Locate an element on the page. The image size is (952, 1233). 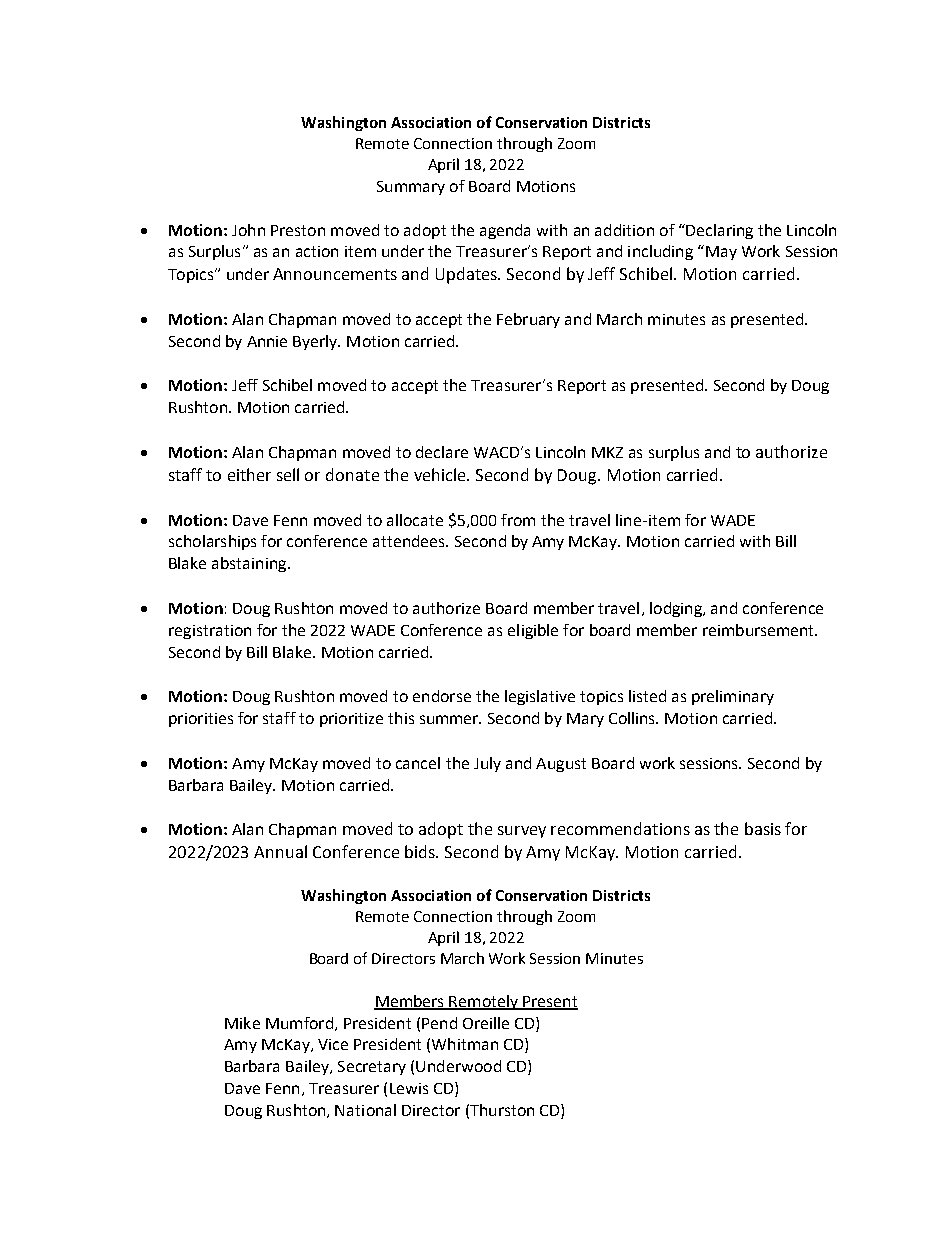
May is located at coordinates (721, 253).
